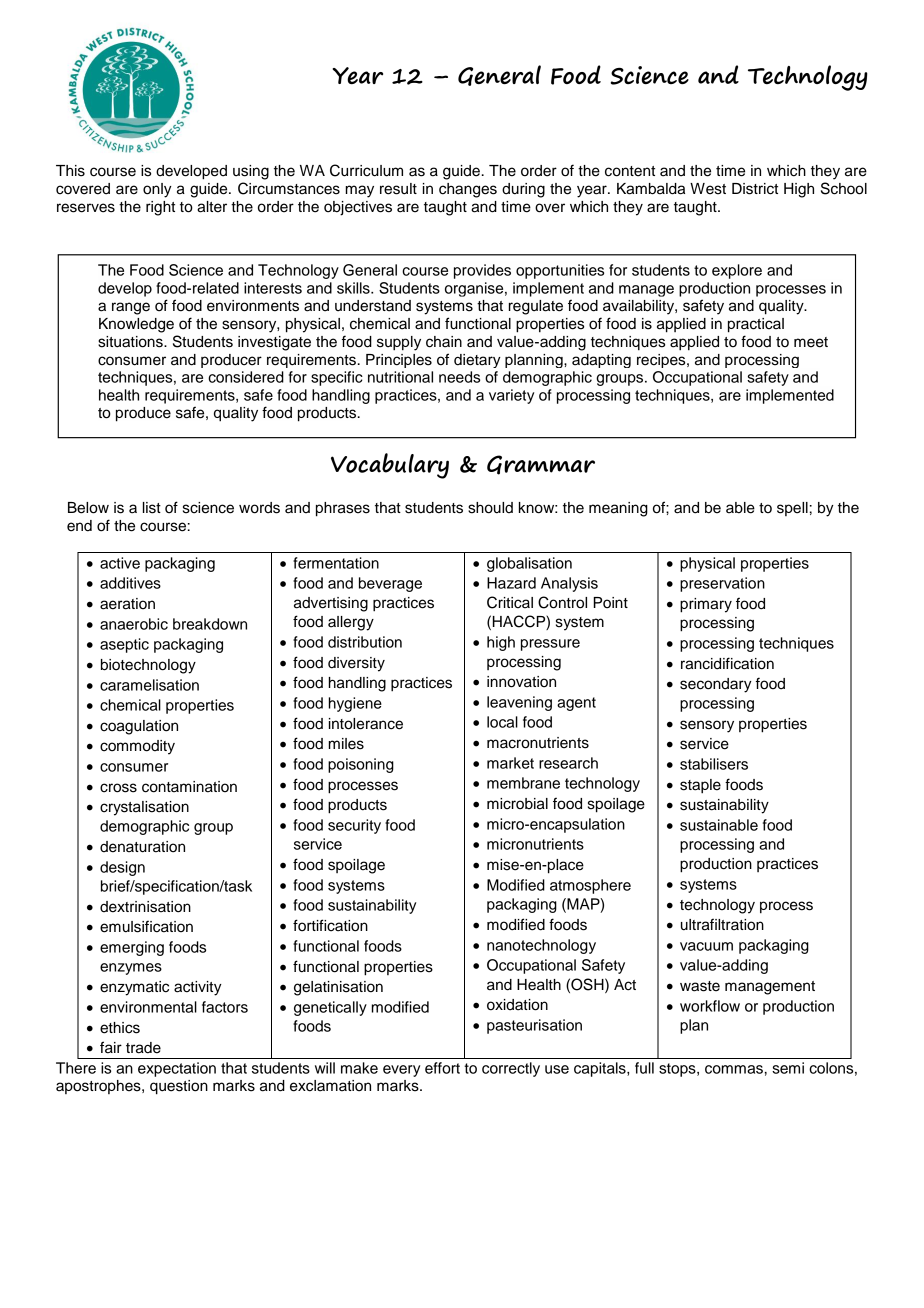 This screenshot has height=1308, width=924. I want to click on considered, so click(246, 377).
